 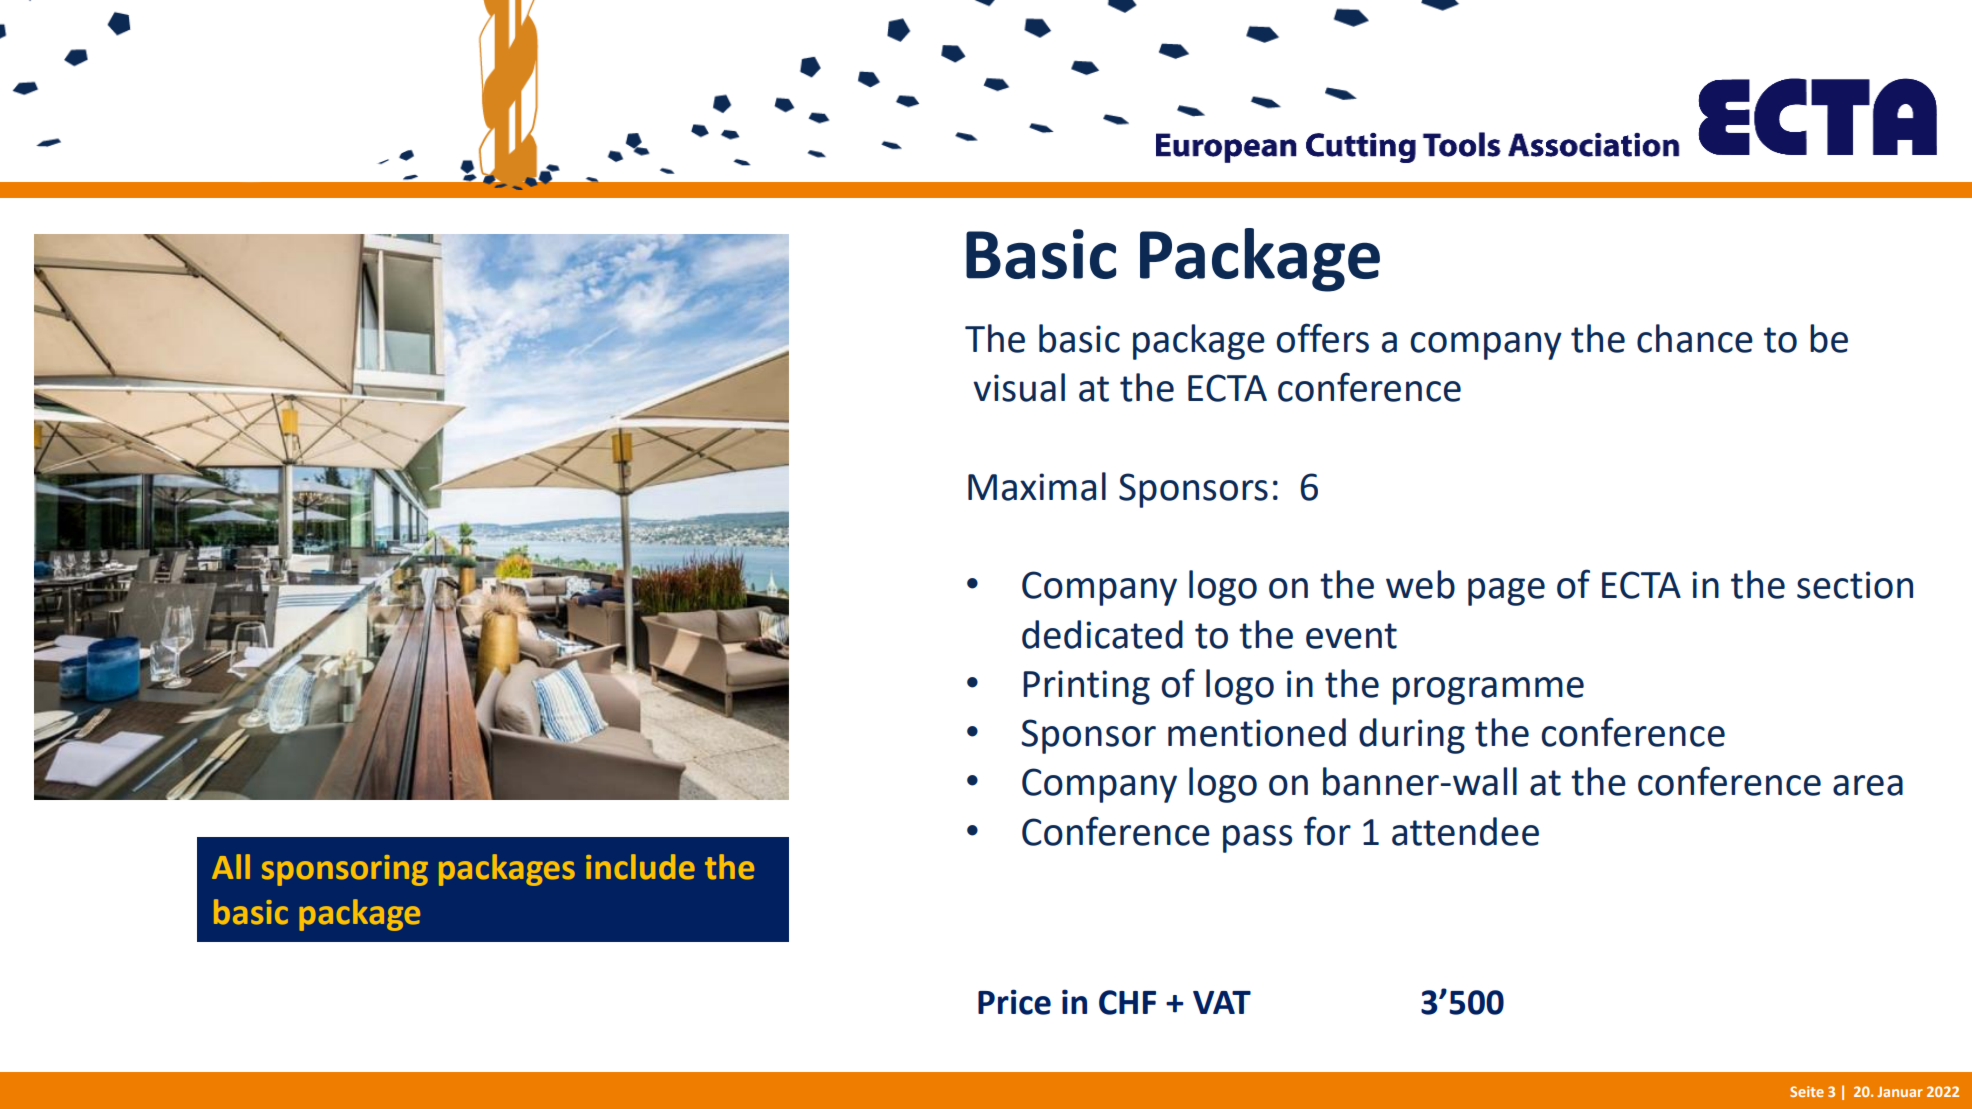 What do you see at coordinates (640, 867) in the page?
I see `include` at bounding box center [640, 867].
